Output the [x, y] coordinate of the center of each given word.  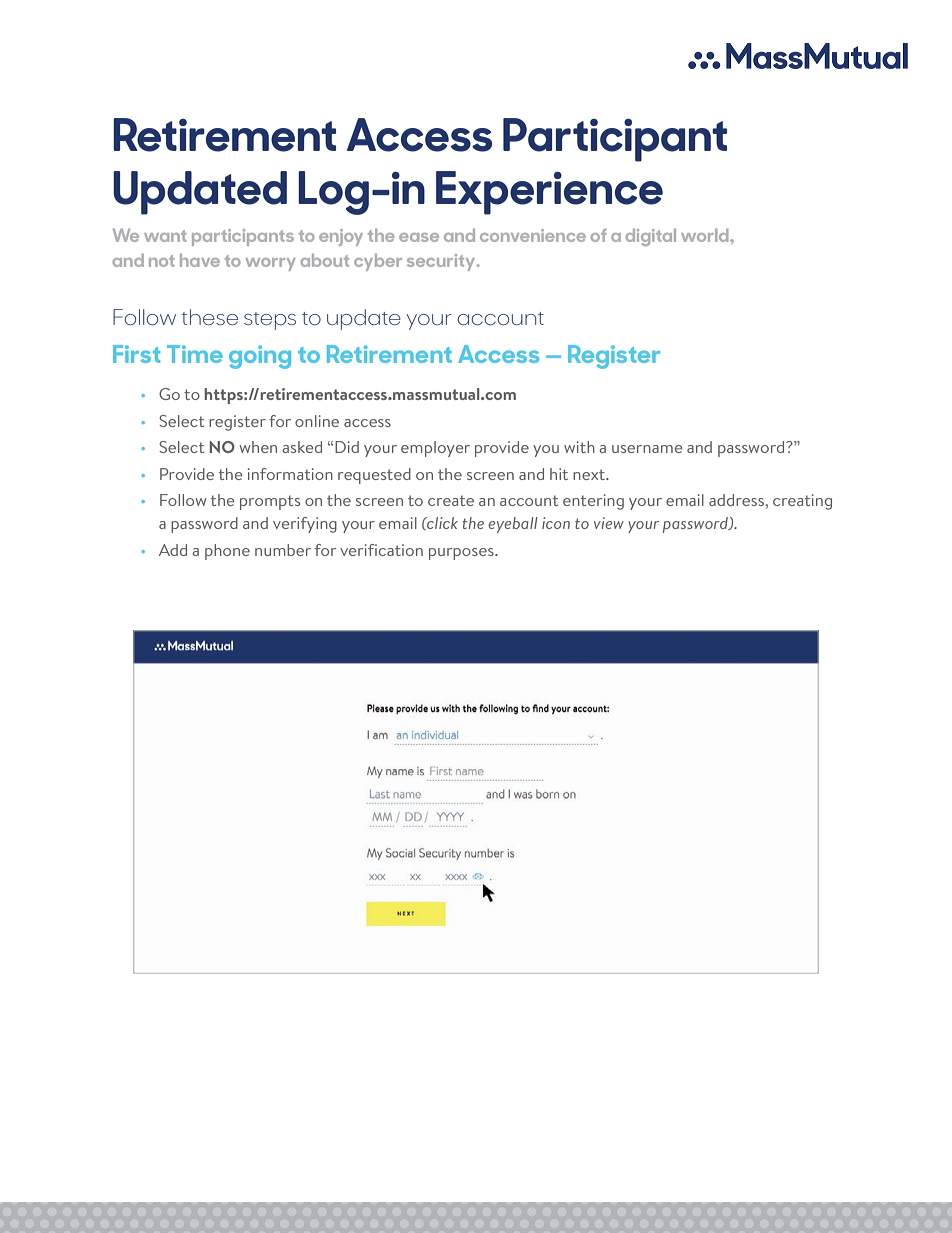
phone [227, 552]
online [317, 421]
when [258, 447]
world [706, 235]
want [165, 236]
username [647, 449]
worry [271, 264]
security [442, 262]
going [260, 357]
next [590, 474]
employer [435, 449]
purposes [462, 554]
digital [651, 237]
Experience [549, 193]
